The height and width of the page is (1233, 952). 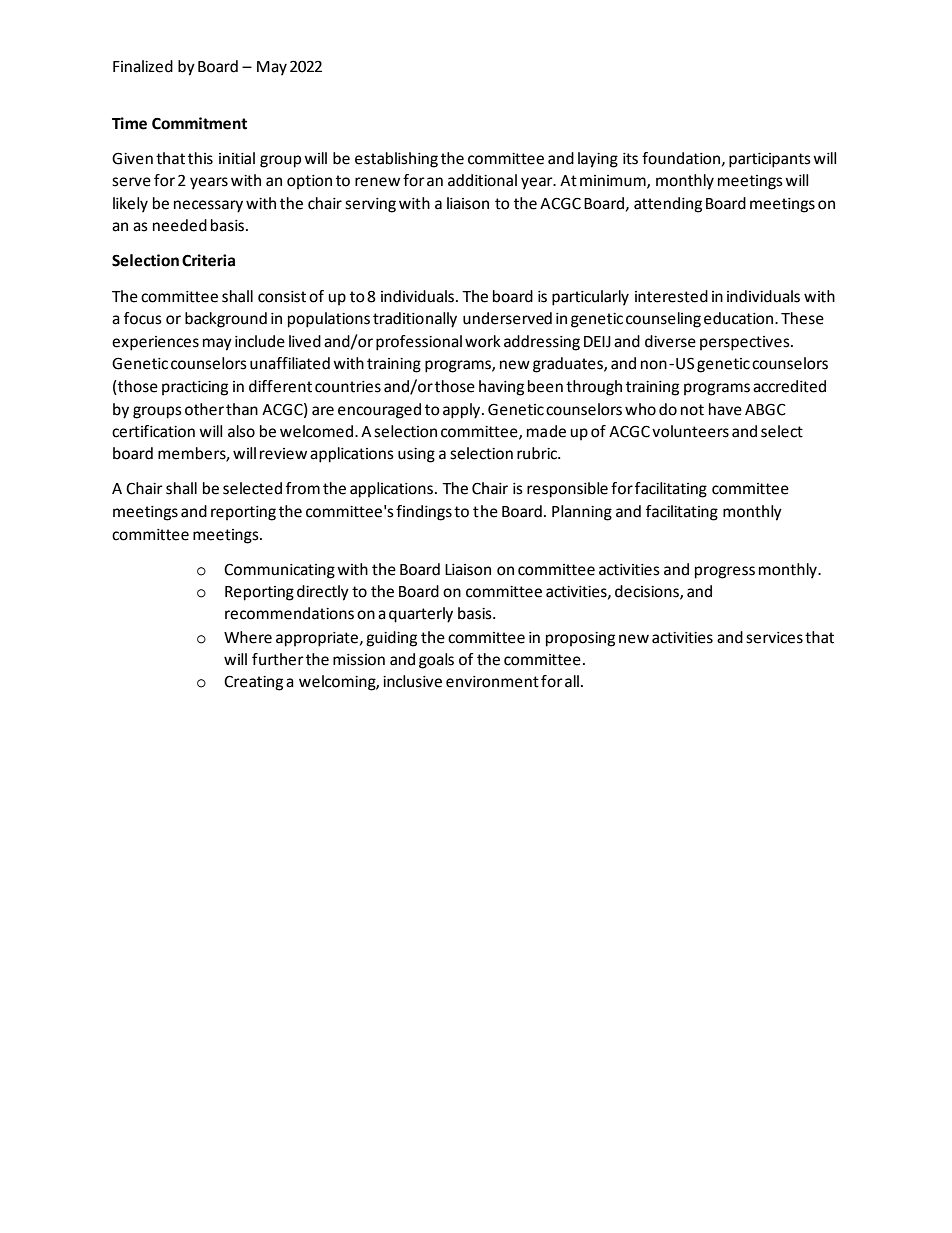 I want to click on establishing, so click(x=396, y=160).
